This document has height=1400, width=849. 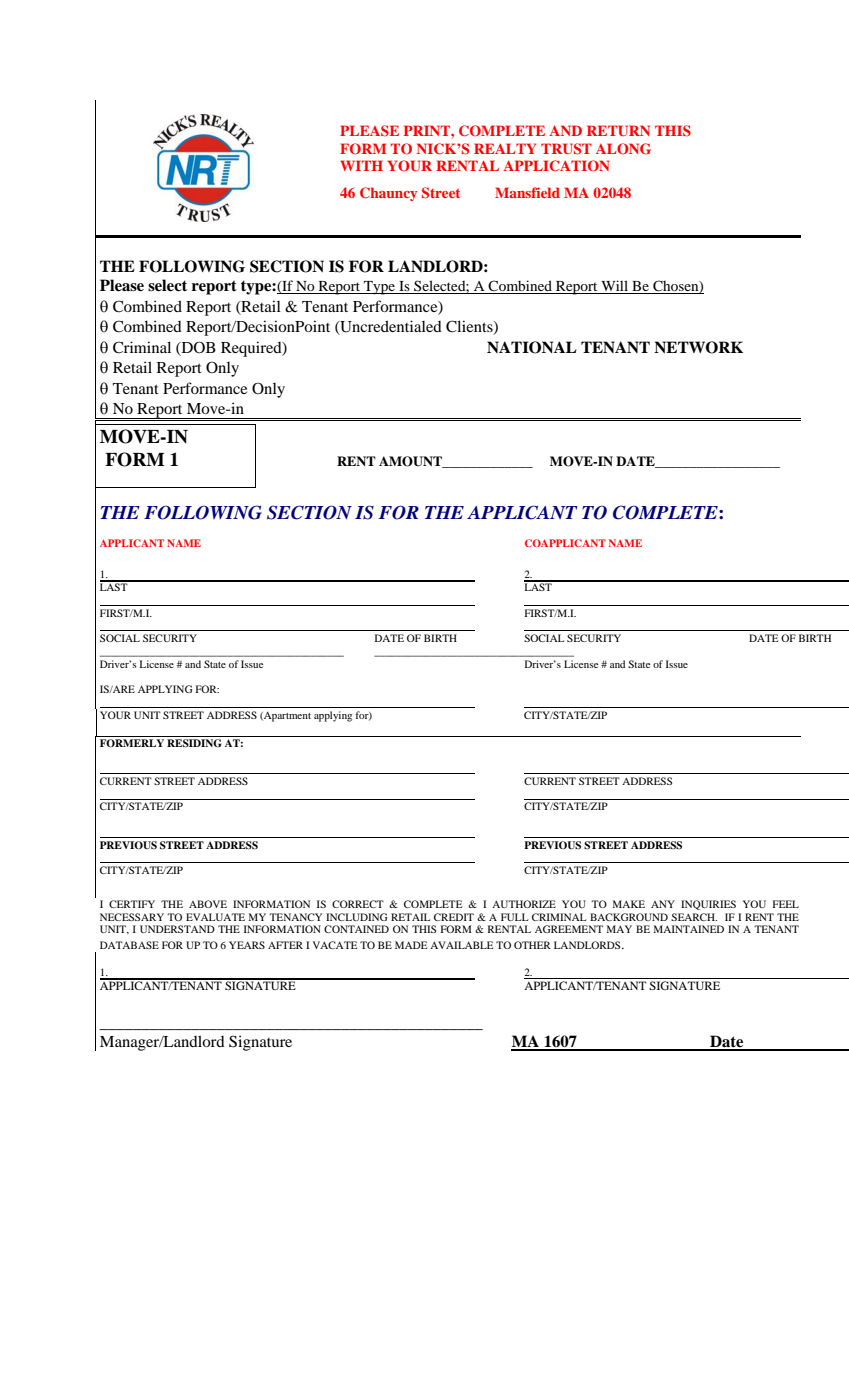 I want to click on RESIDING, so click(x=194, y=743).
